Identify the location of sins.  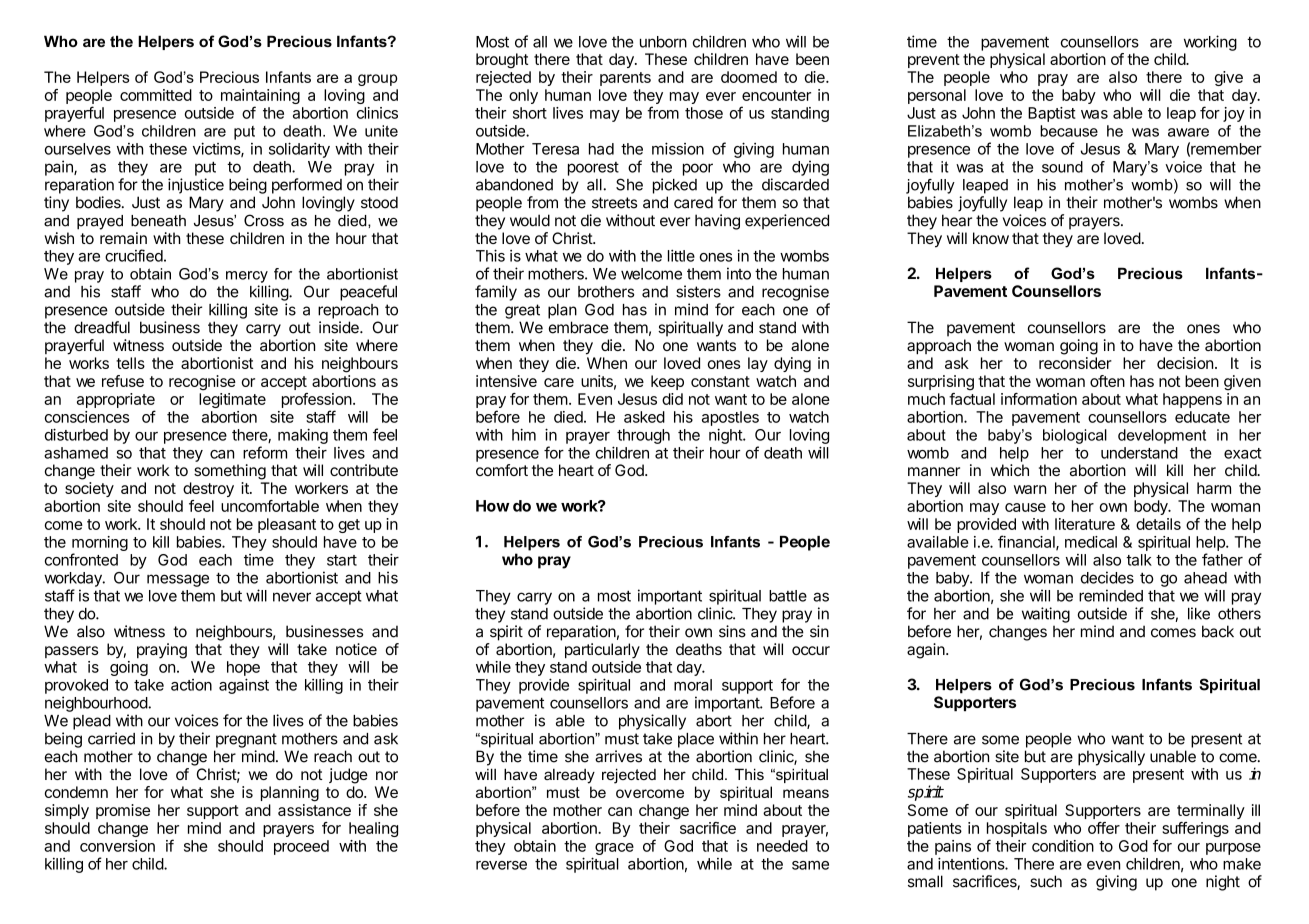
(732, 631).
